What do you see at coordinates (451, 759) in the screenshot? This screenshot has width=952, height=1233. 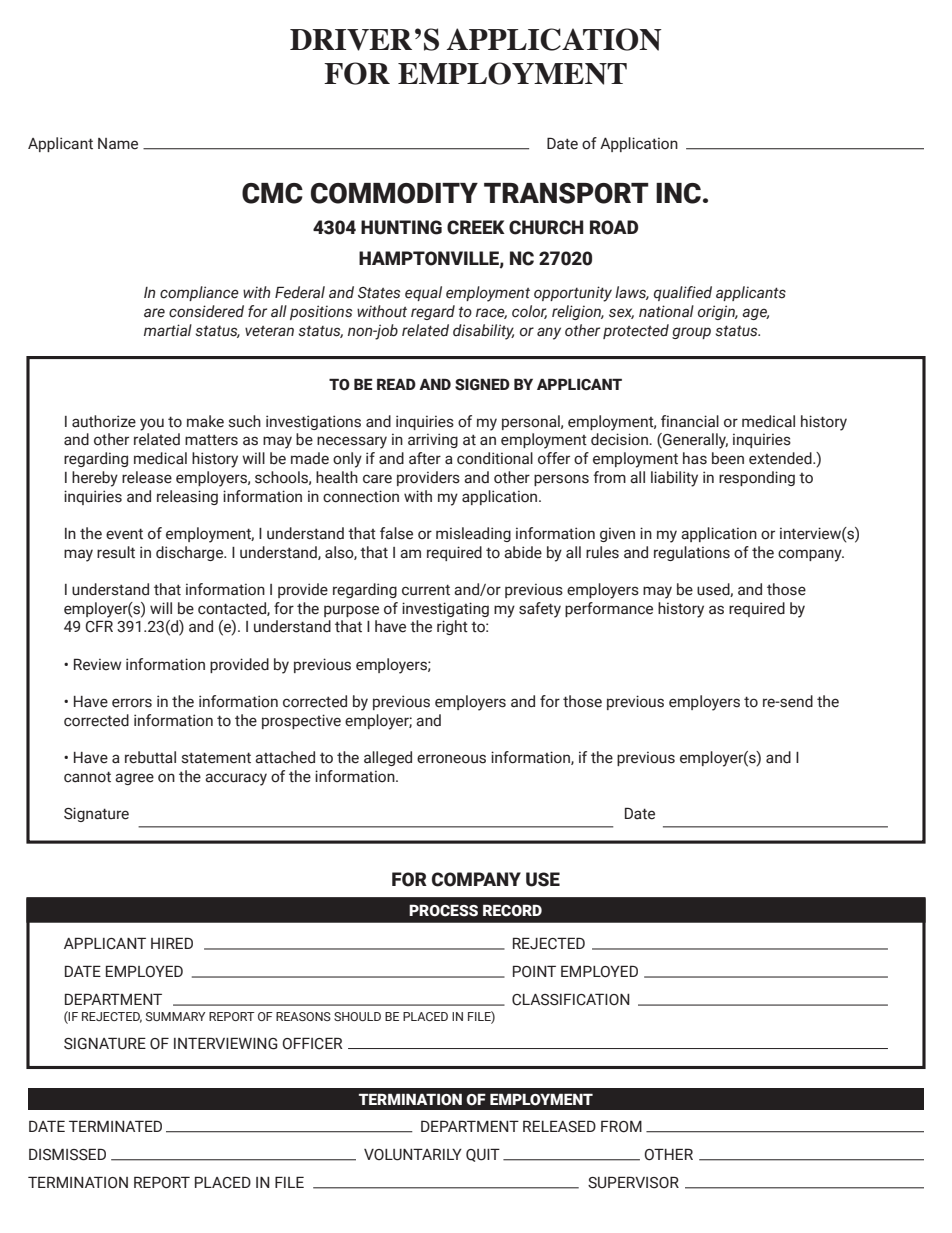 I see `erroneous` at bounding box center [451, 759].
